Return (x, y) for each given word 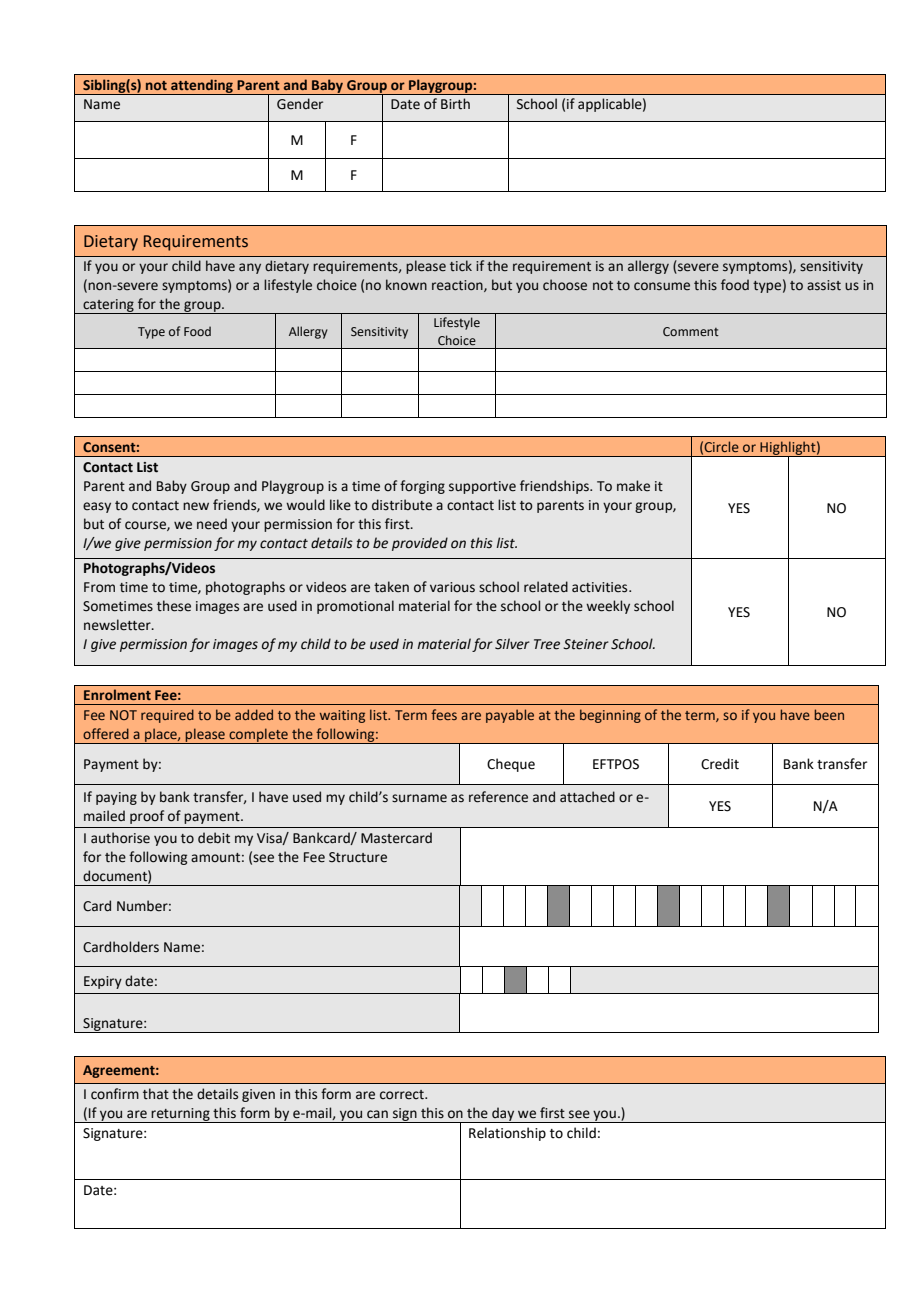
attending (202, 87)
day (503, 1115)
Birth (455, 104)
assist (824, 285)
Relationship (507, 1134)
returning (181, 1115)
